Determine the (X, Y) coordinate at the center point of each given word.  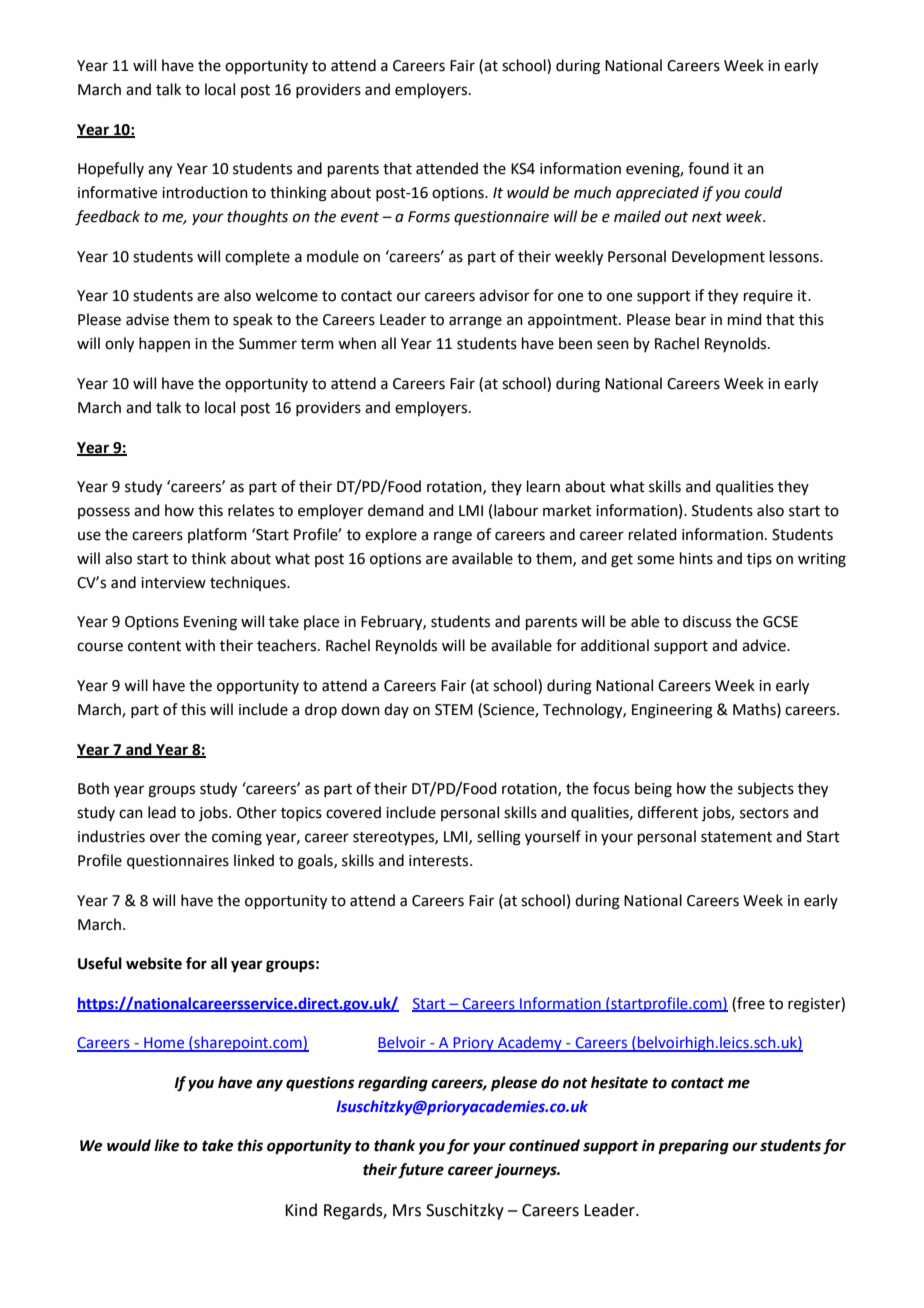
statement (736, 837)
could (763, 192)
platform (217, 535)
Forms (429, 217)
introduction (205, 192)
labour (516, 510)
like (166, 1145)
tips (759, 560)
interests (440, 861)
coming (237, 838)
